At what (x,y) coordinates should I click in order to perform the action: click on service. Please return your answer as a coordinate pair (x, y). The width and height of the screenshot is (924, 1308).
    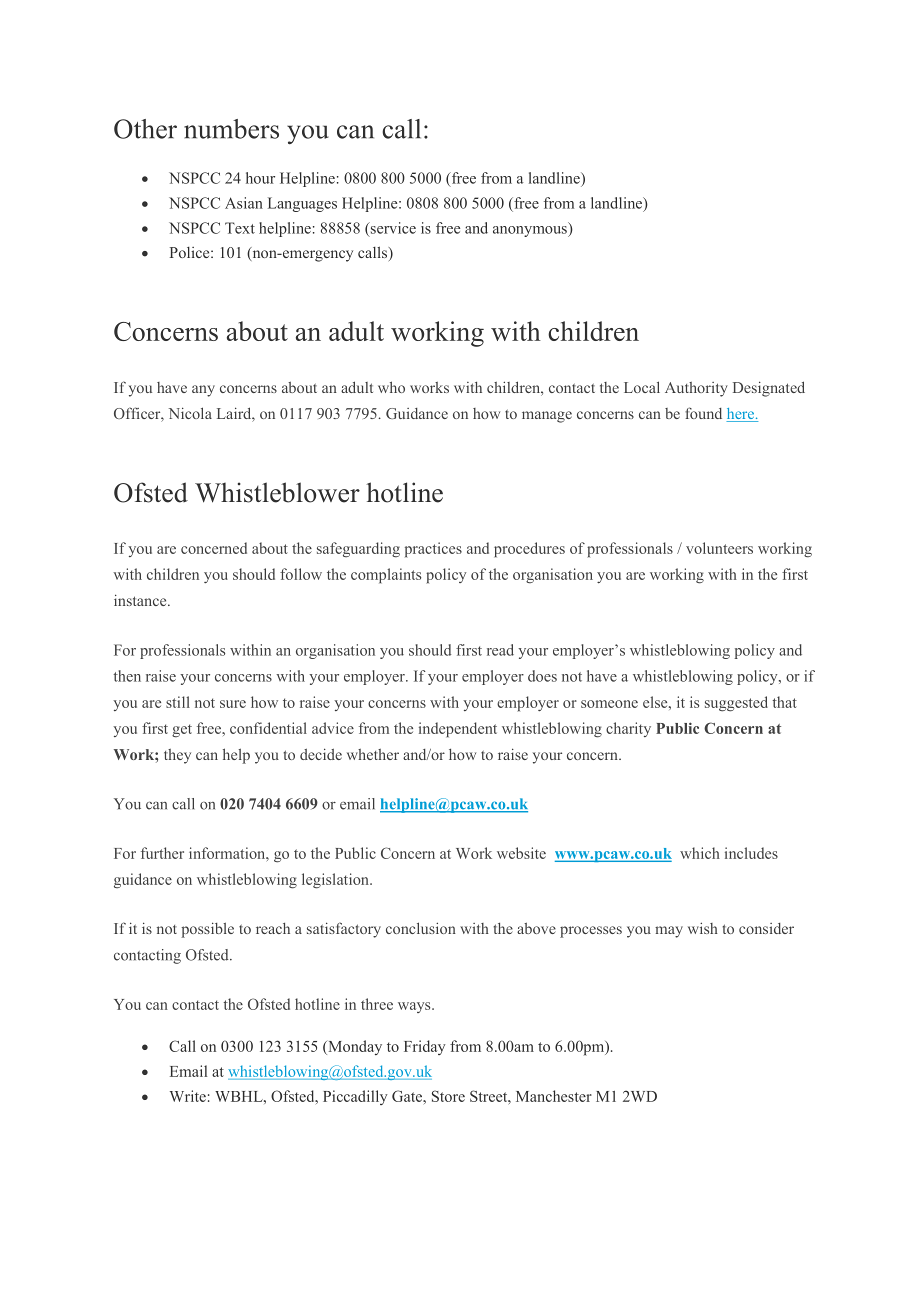
    Looking at the image, I should click on (392, 229).
